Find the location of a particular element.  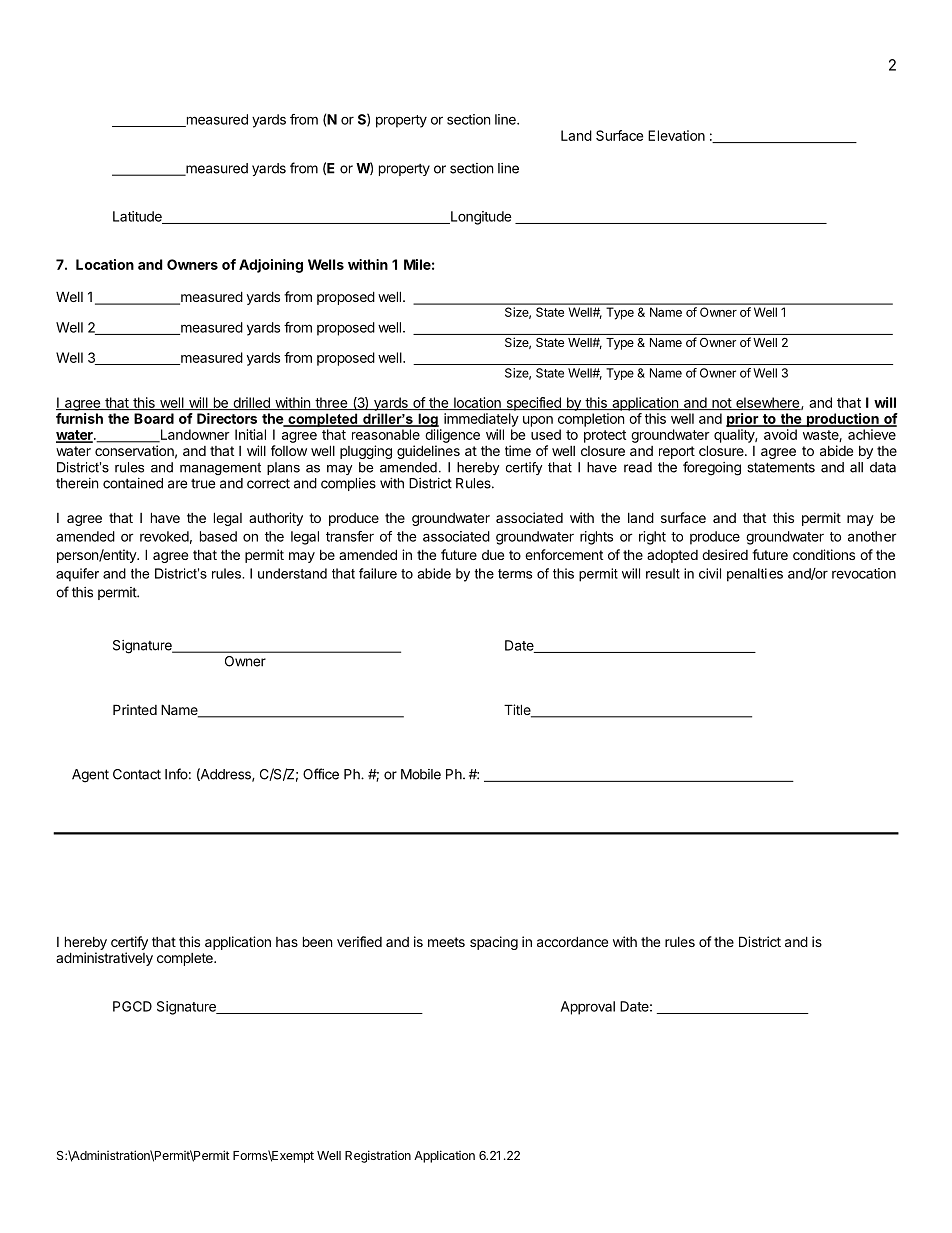

Elevation is located at coordinates (676, 135).
